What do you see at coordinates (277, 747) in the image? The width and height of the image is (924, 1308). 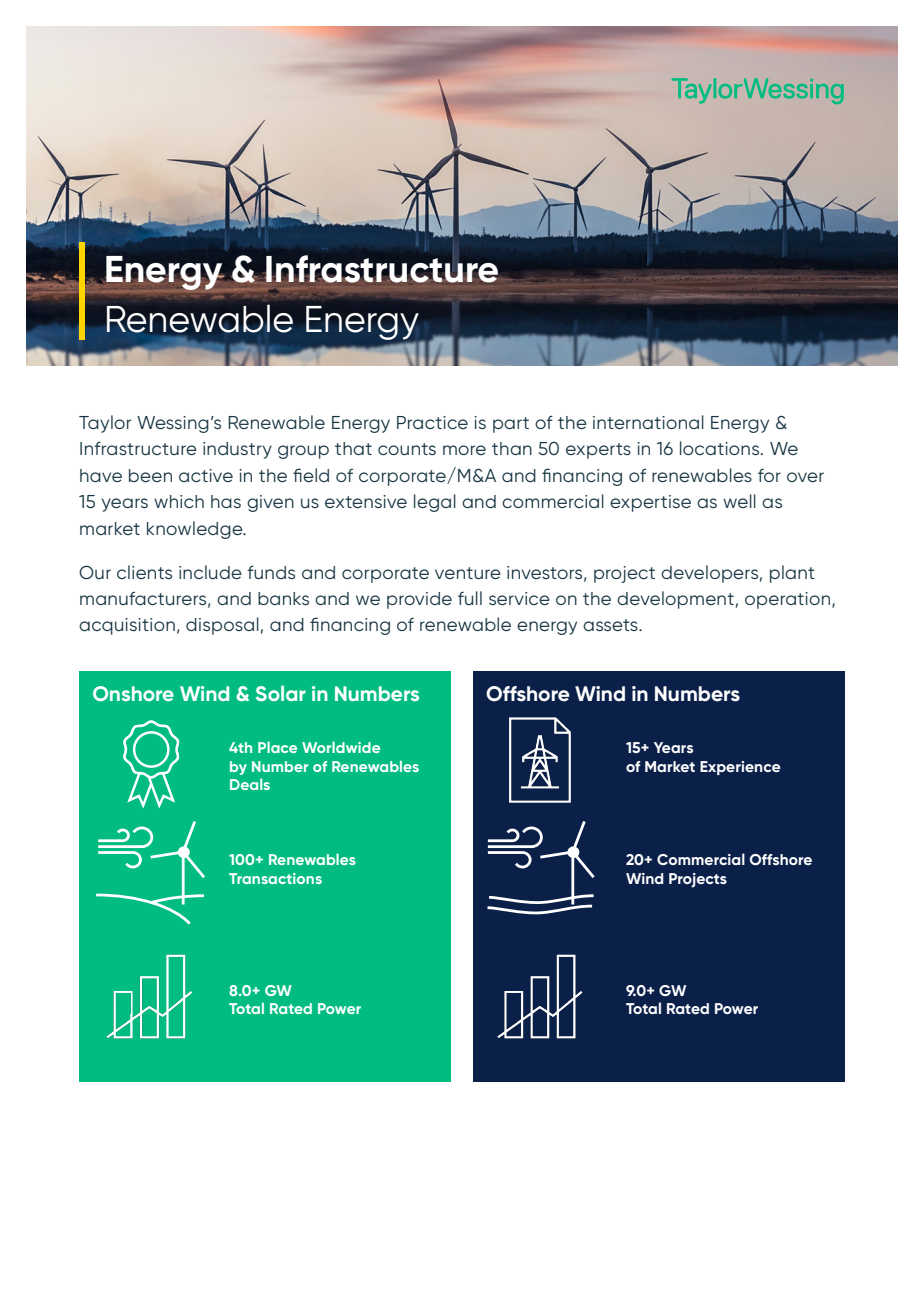 I see `Place` at bounding box center [277, 747].
